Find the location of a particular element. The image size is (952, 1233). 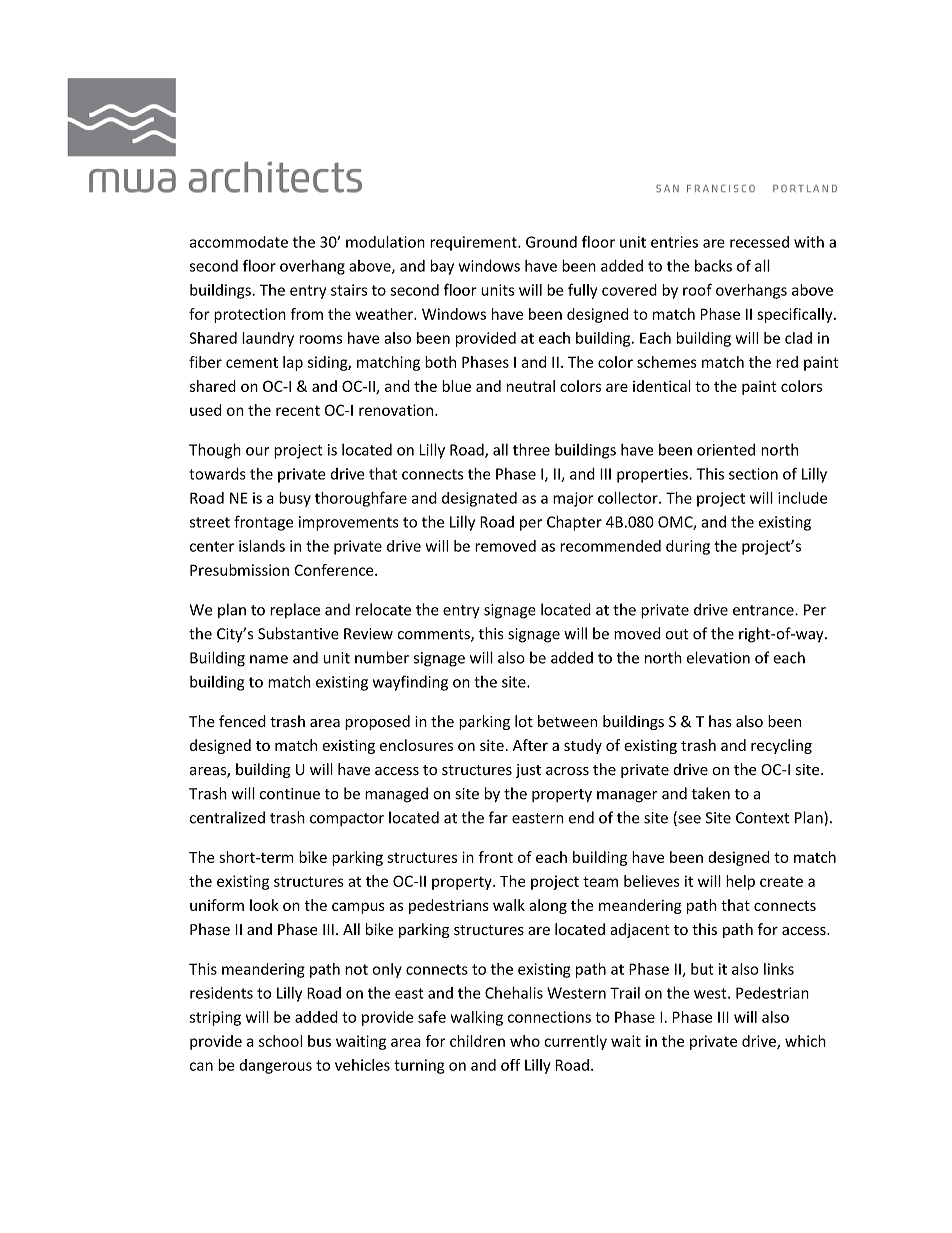

accommodate is located at coordinates (239, 242).
